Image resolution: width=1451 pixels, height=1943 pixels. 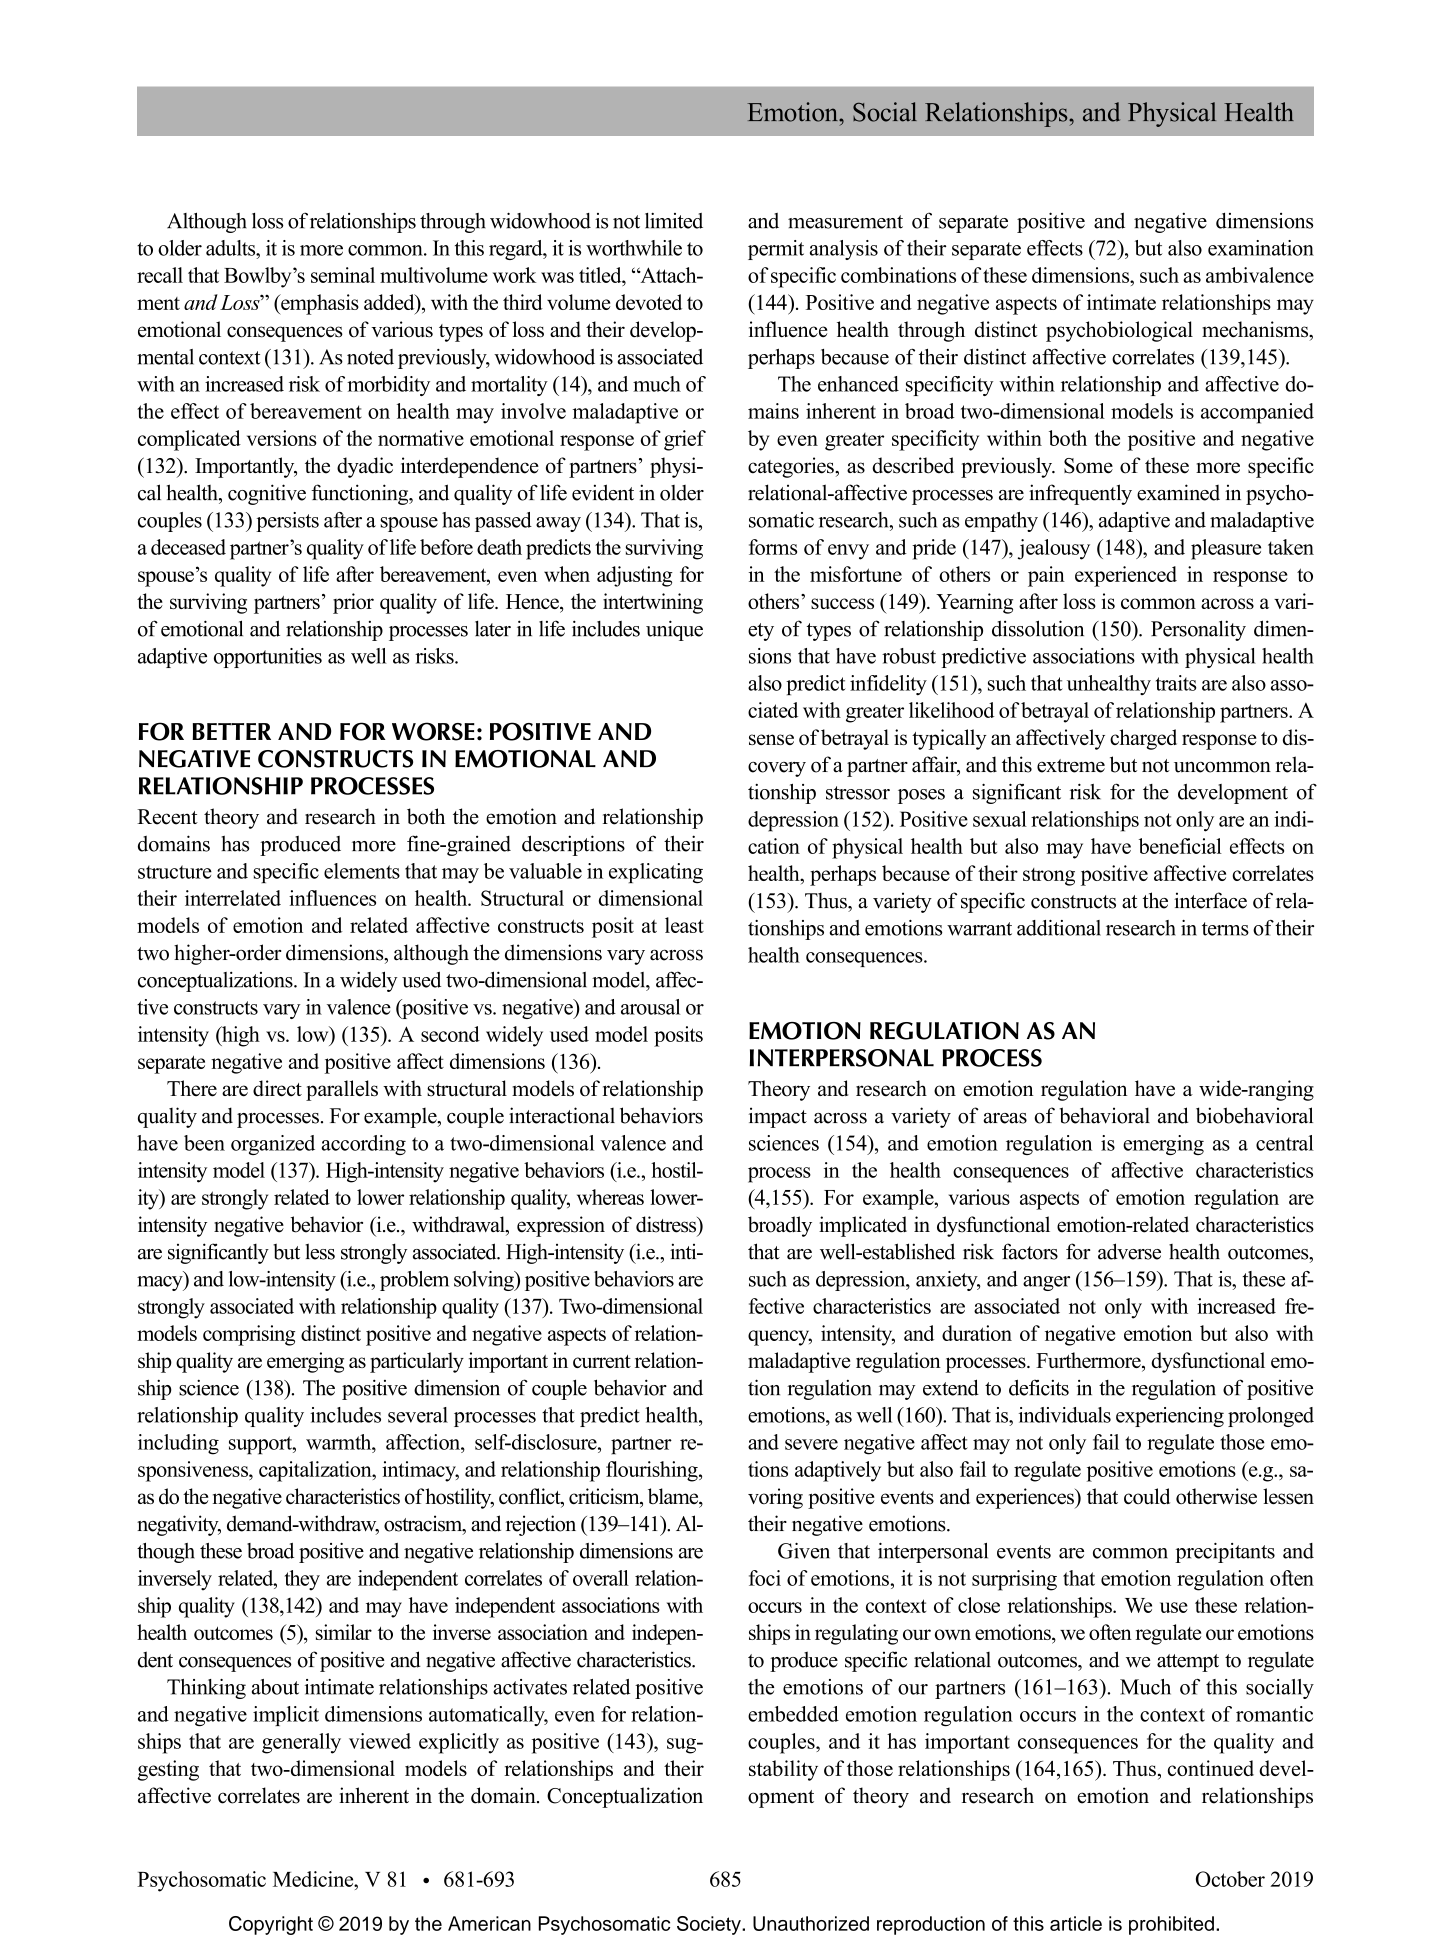 What do you see at coordinates (710, 1925) in the page?
I see `Society` at bounding box center [710, 1925].
